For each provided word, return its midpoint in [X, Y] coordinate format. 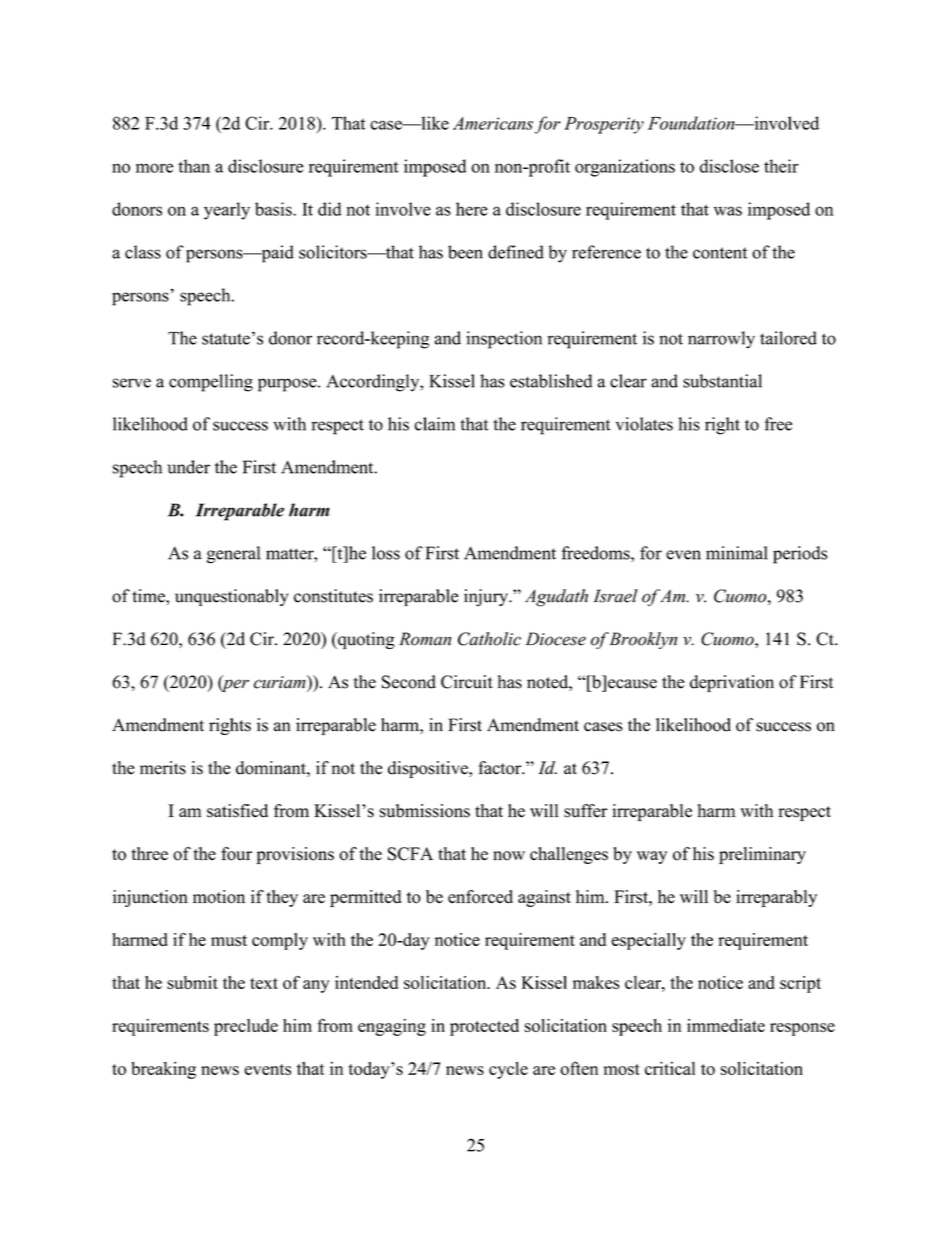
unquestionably [232, 597]
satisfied [237, 811]
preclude [246, 1027]
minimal [737, 553]
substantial [722, 381]
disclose [729, 166]
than [194, 166]
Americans [493, 123]
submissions [425, 811]
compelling [211, 383]
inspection [504, 340]
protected [484, 1027]
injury [487, 598]
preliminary [762, 855]
